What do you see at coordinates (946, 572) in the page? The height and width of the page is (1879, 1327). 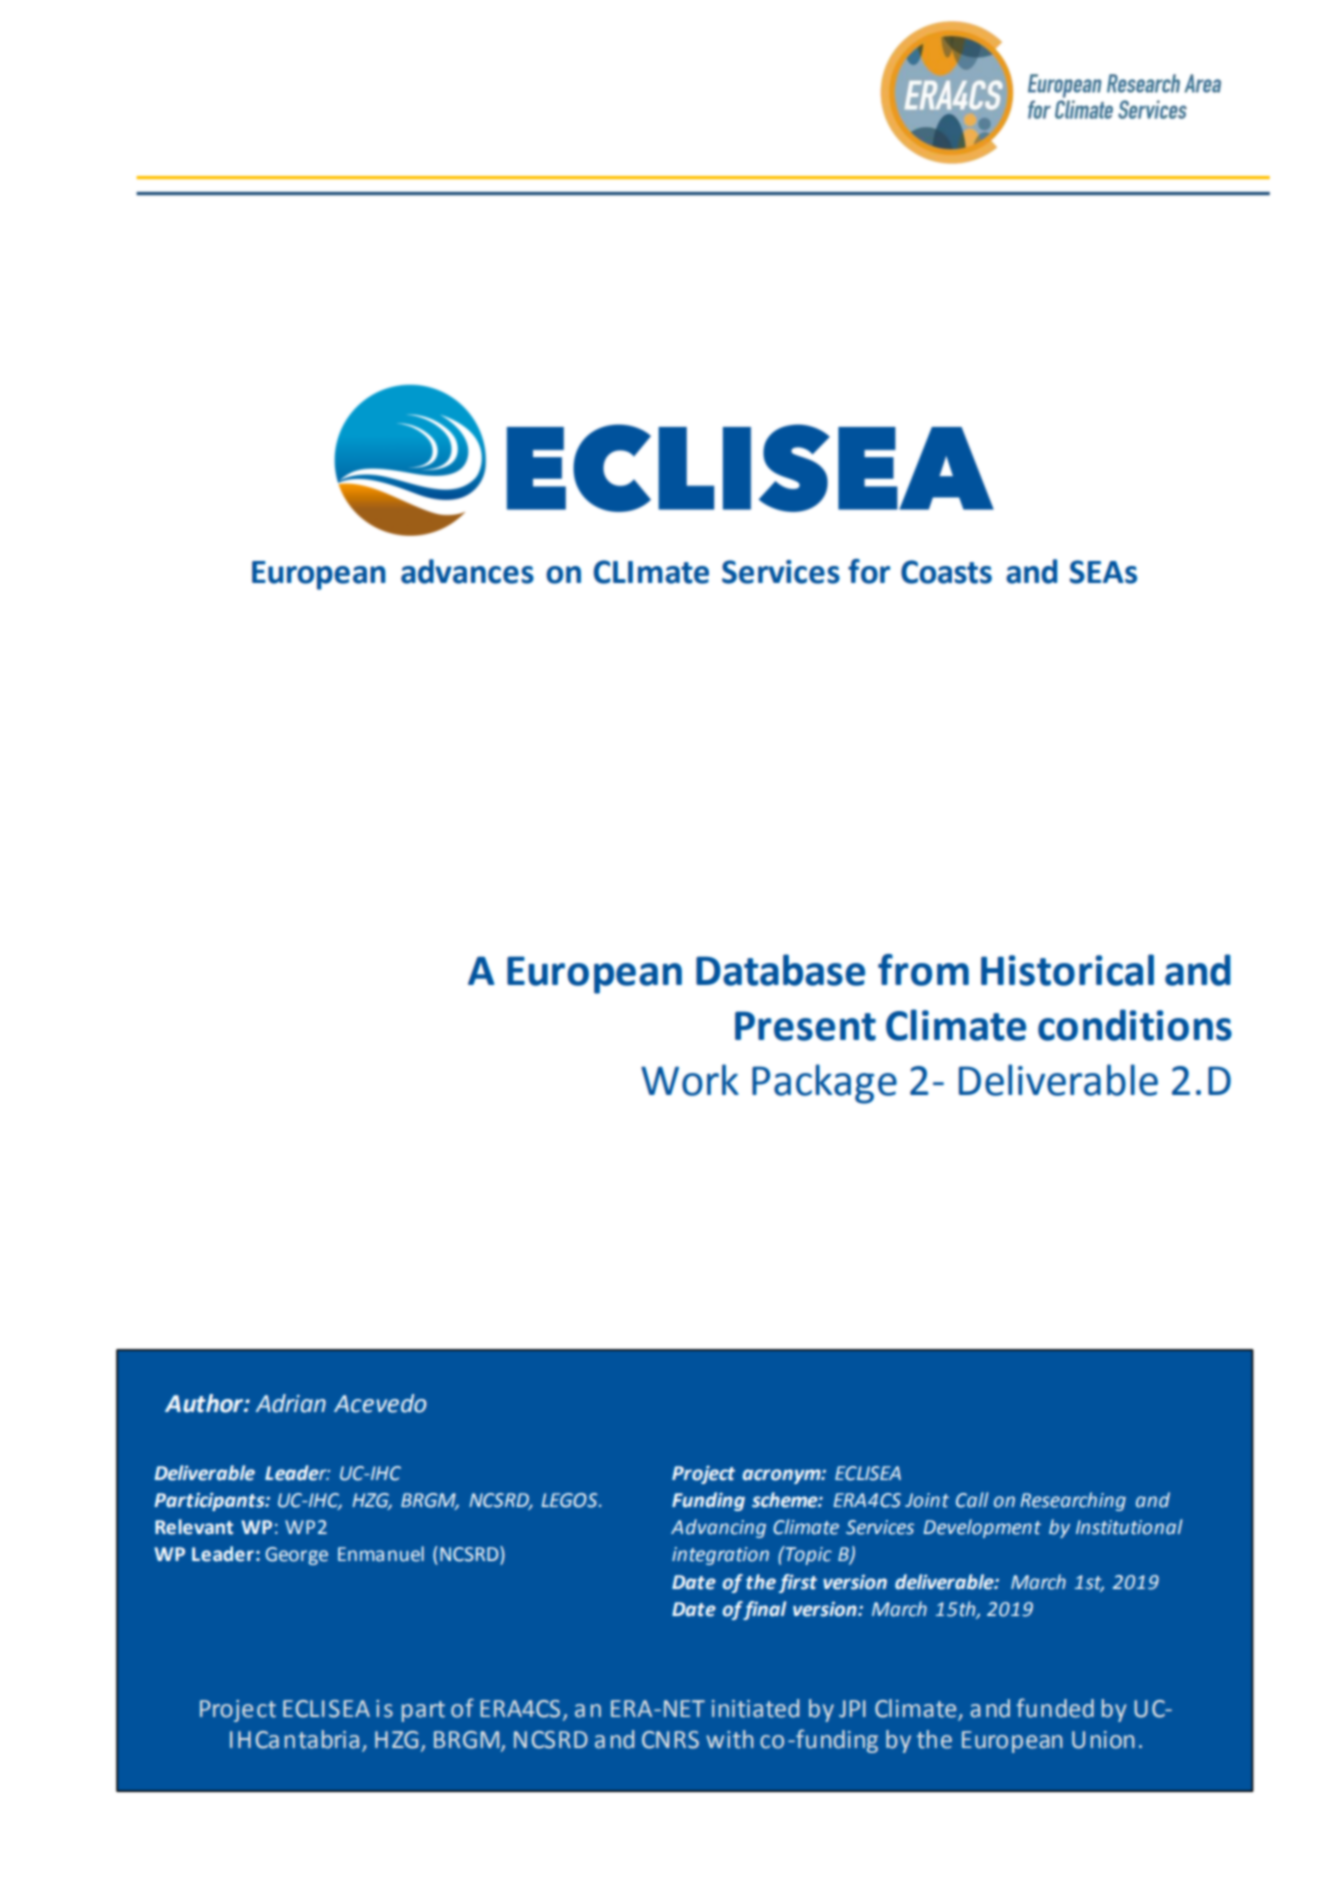 I see `Coasts` at bounding box center [946, 572].
